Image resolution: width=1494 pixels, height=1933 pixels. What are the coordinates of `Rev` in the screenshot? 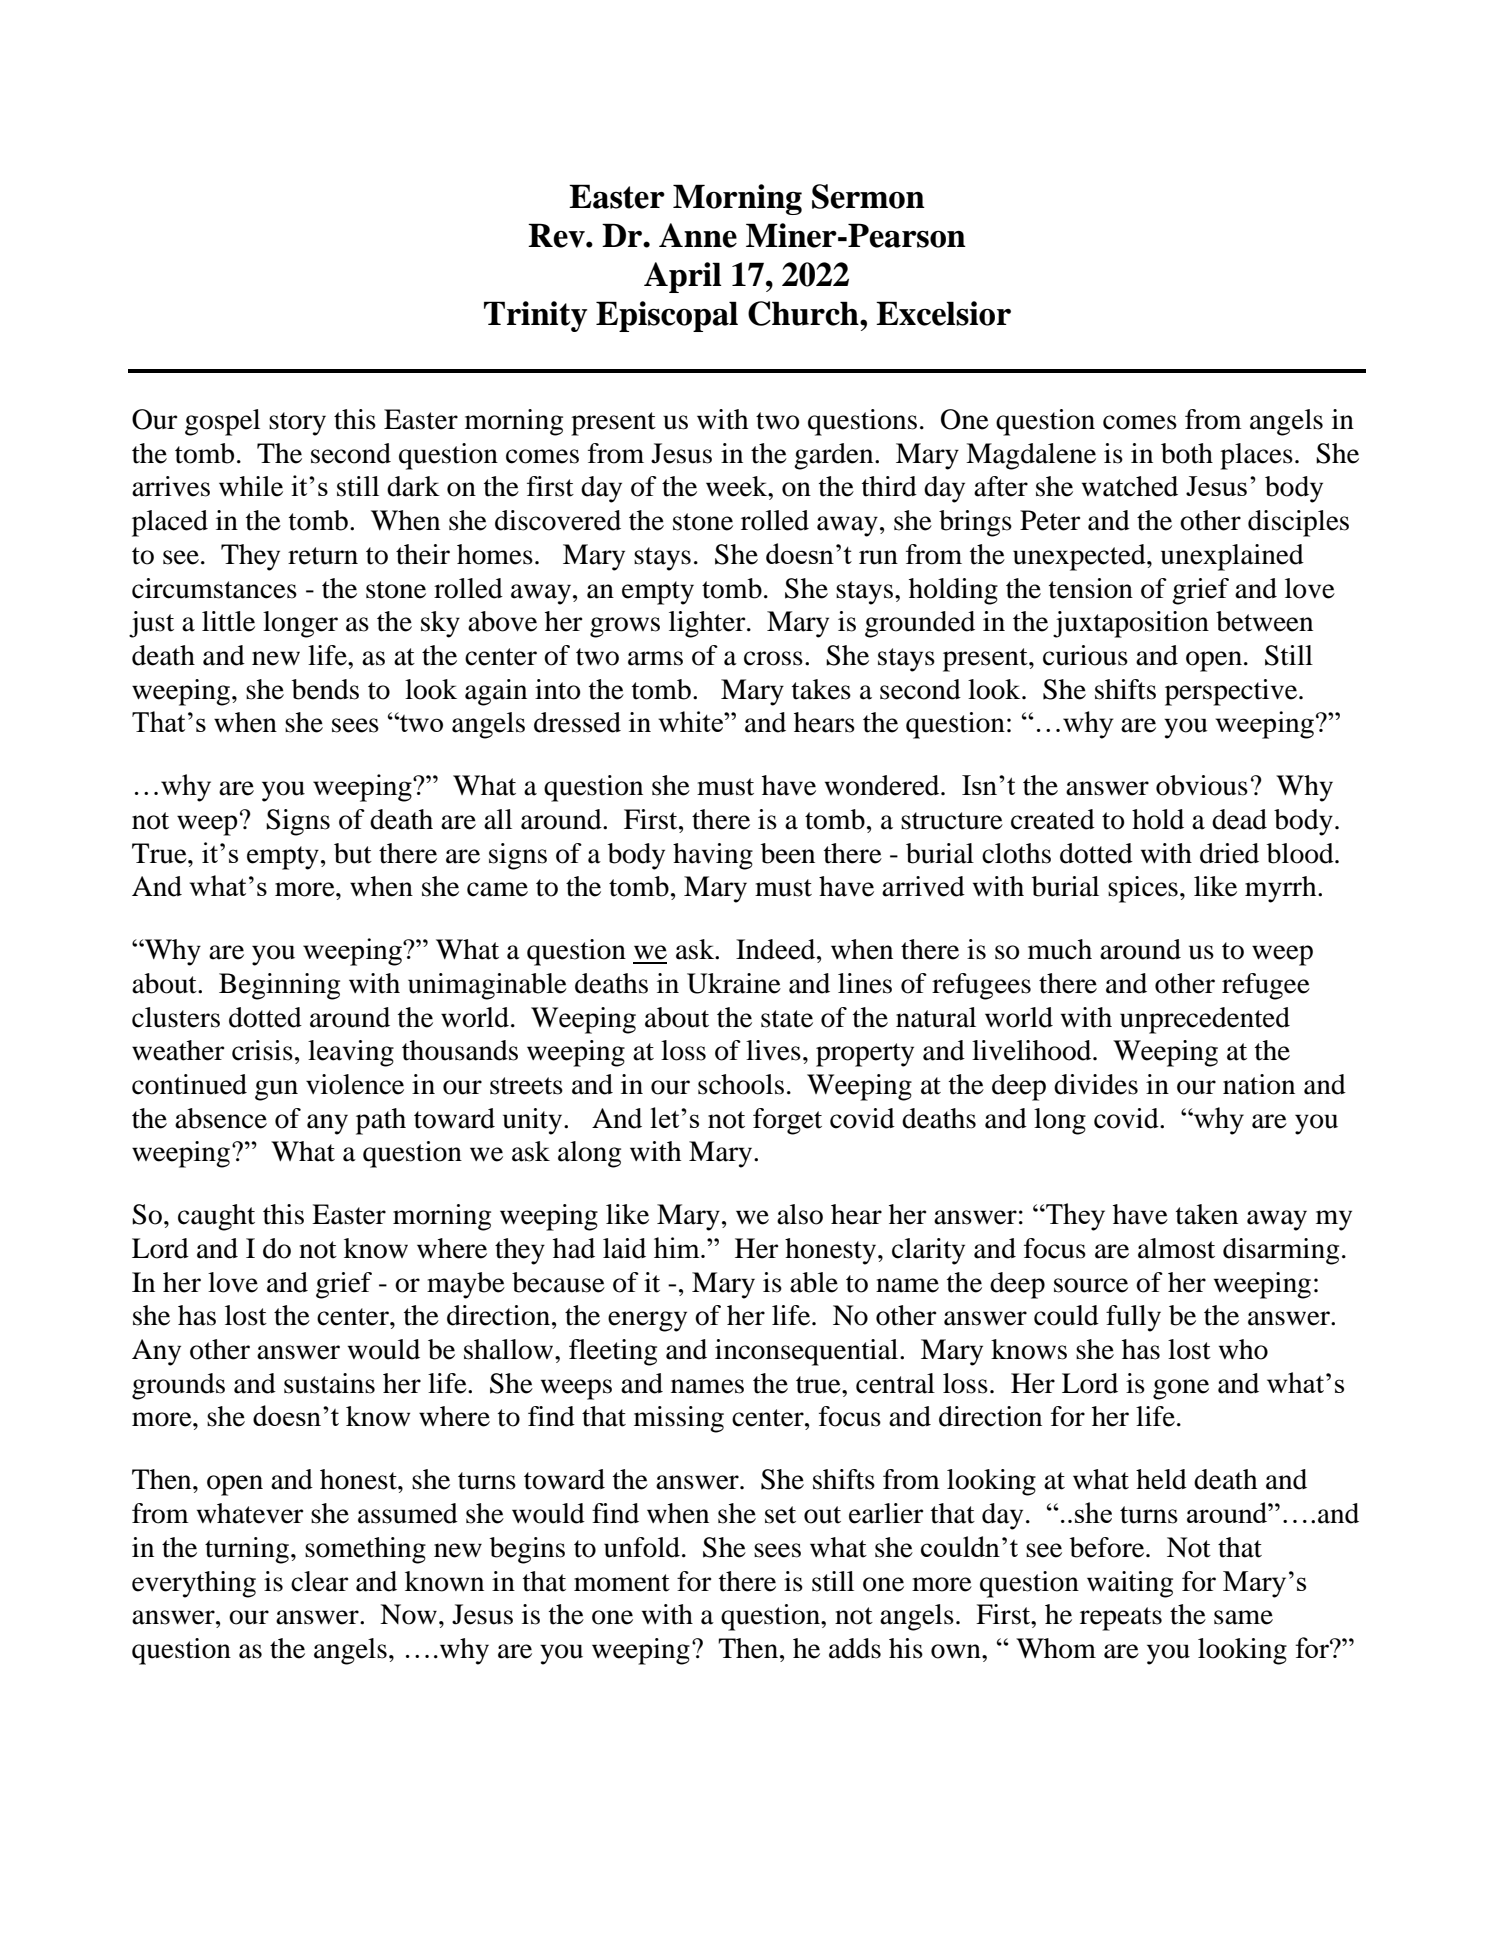 It's located at (557, 235).
